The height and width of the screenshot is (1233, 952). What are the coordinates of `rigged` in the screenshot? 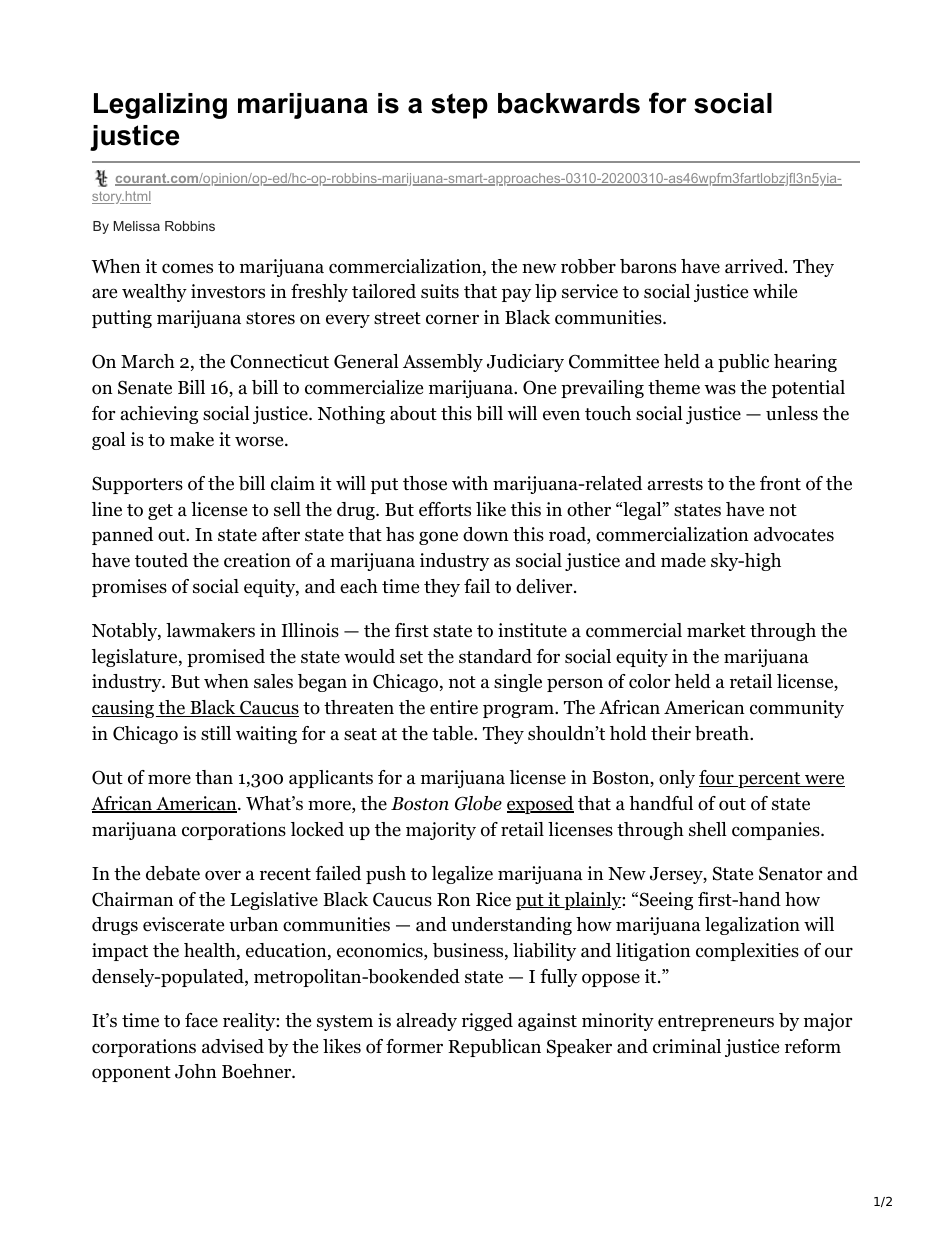 It's located at (487, 1022).
